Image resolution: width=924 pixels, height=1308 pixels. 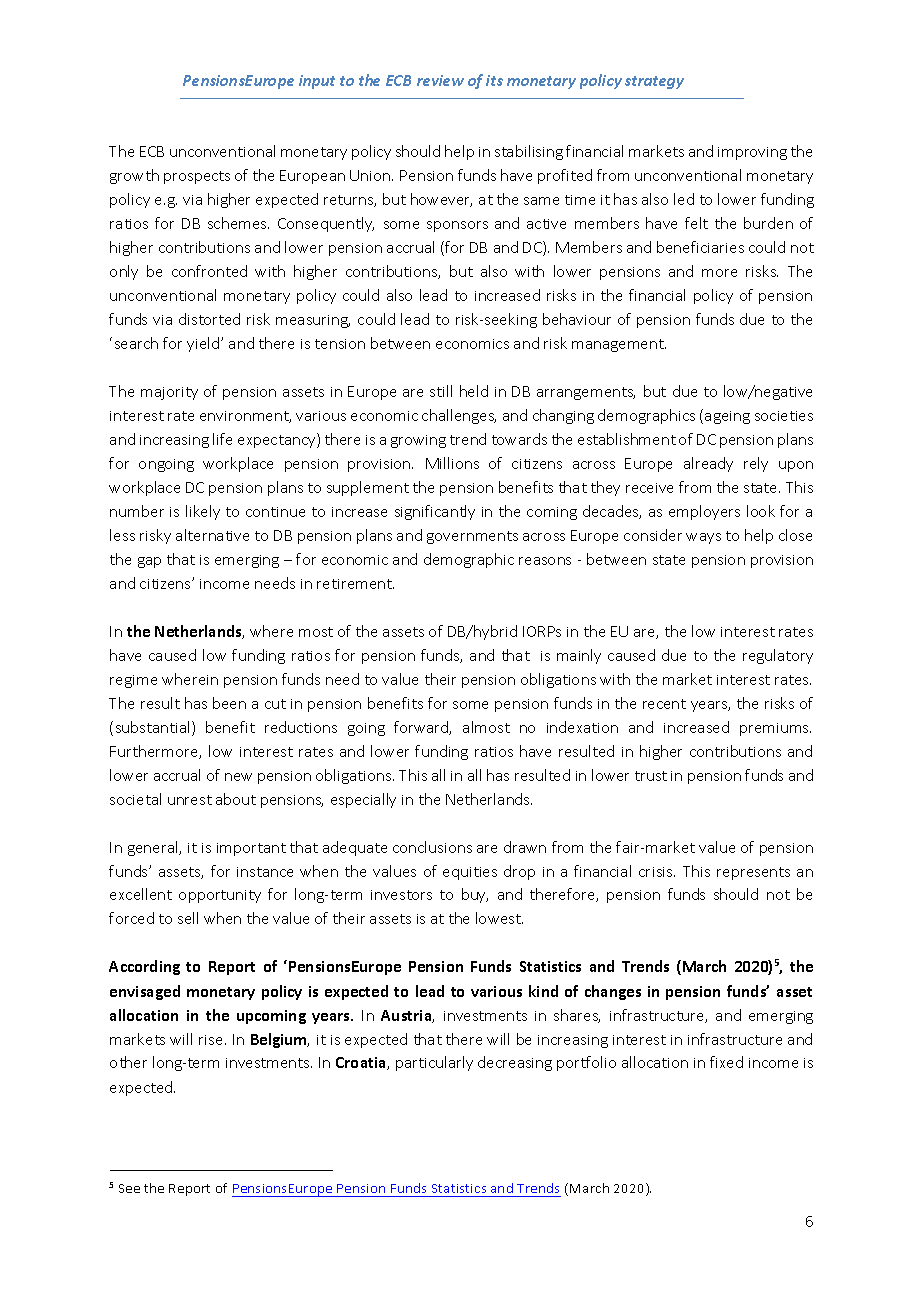 I want to click on ways, so click(x=703, y=538).
